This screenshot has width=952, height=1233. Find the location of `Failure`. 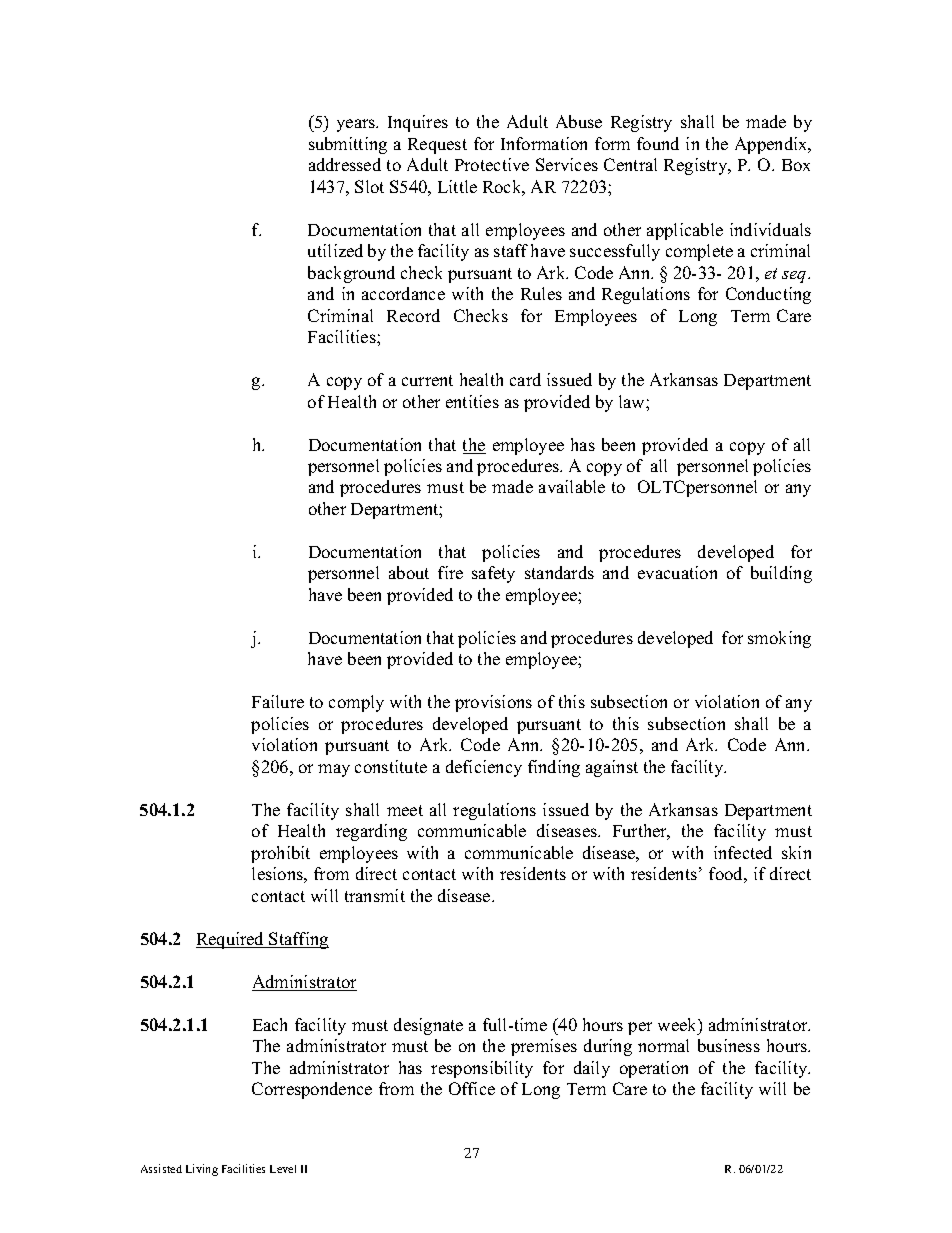

Failure is located at coordinates (278, 701).
